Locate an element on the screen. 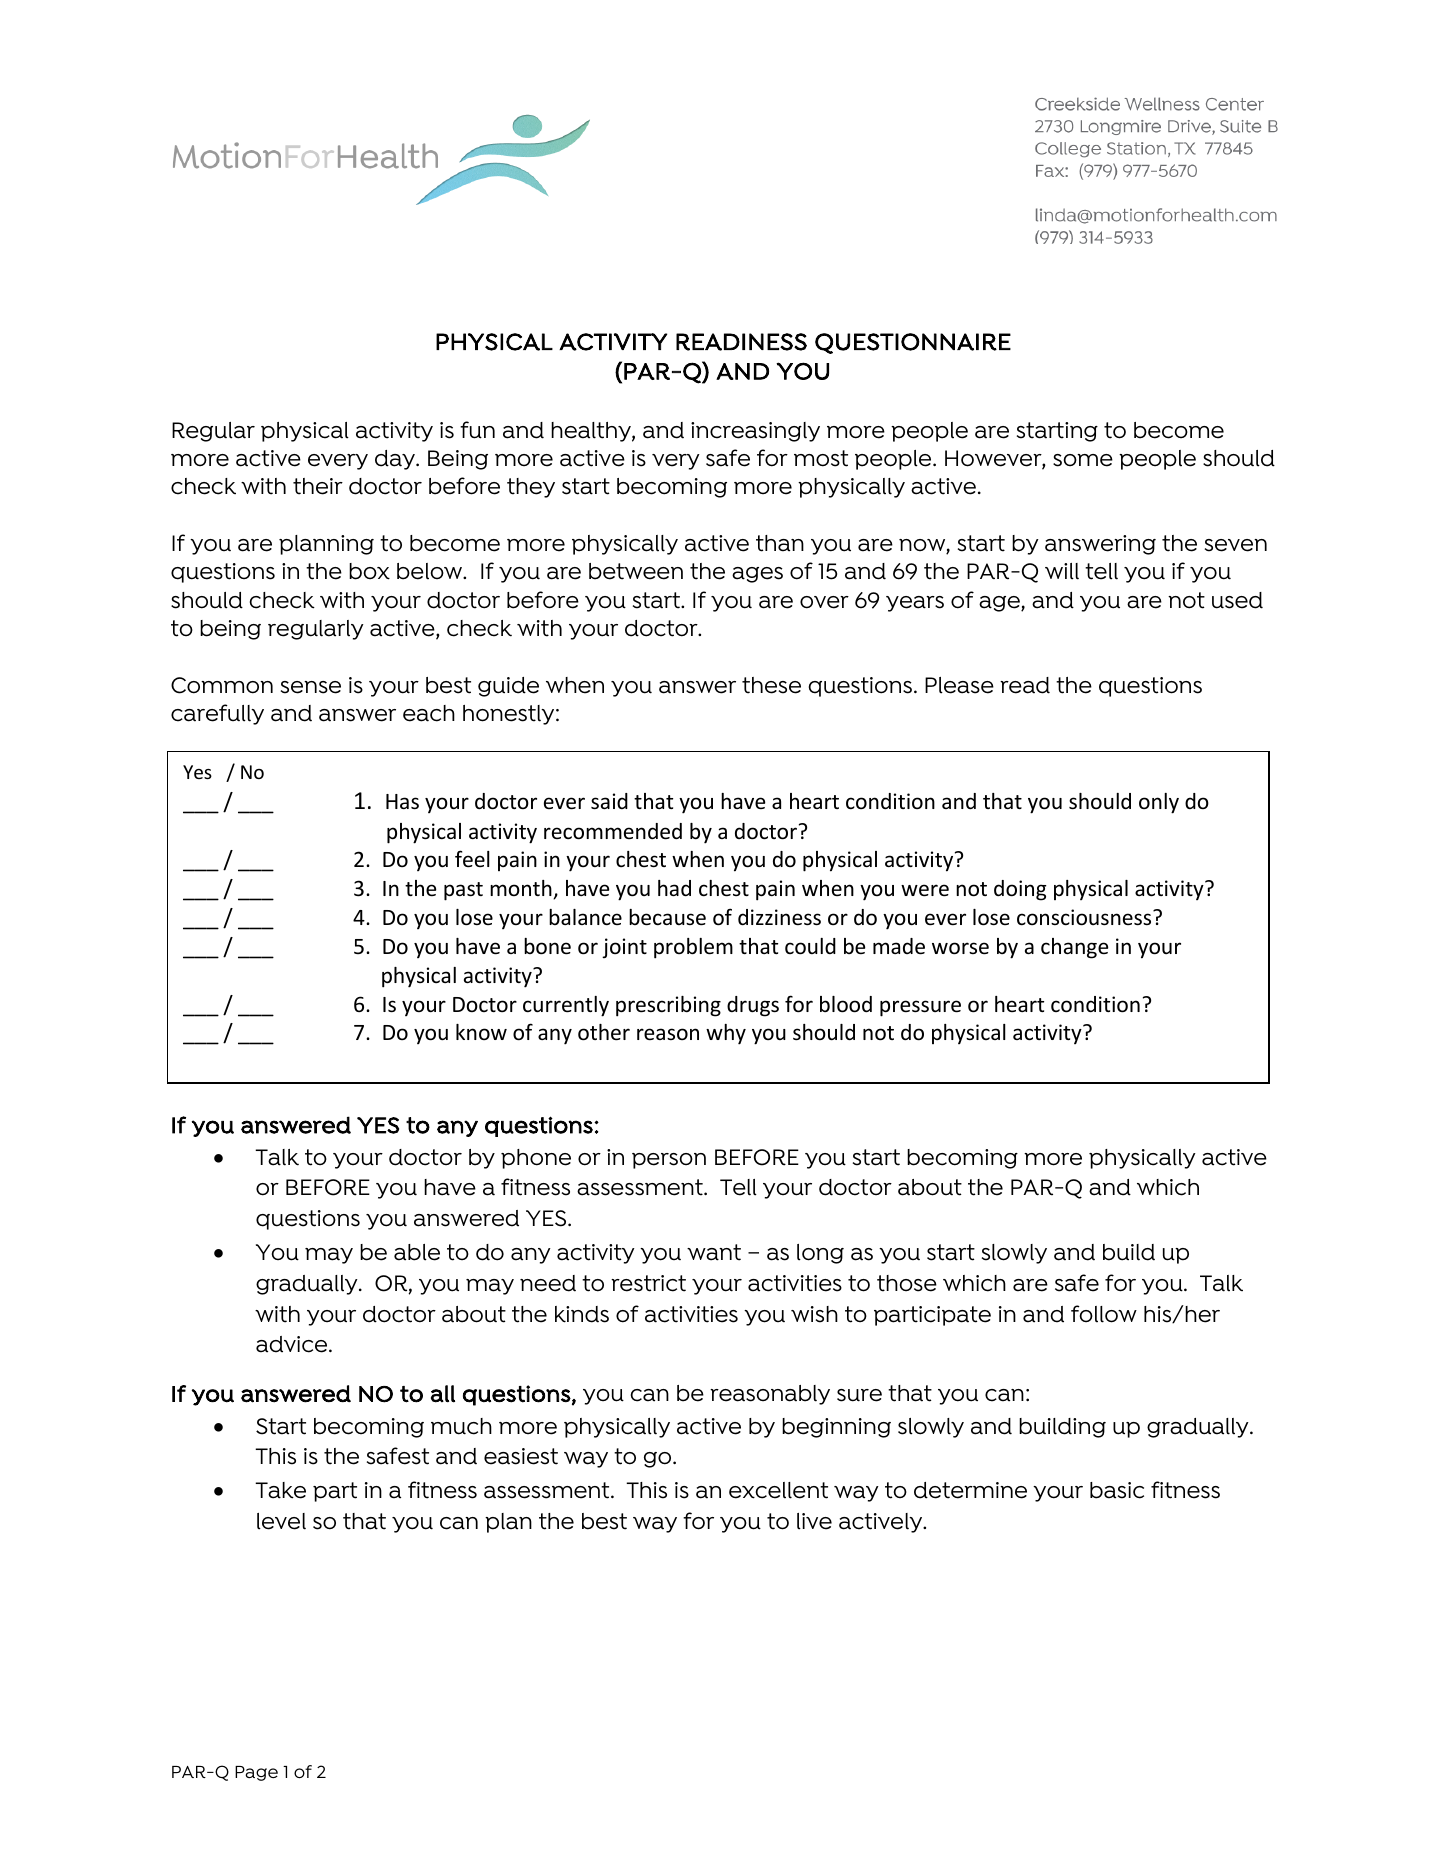  consciousness is located at coordinates (1085, 917).
